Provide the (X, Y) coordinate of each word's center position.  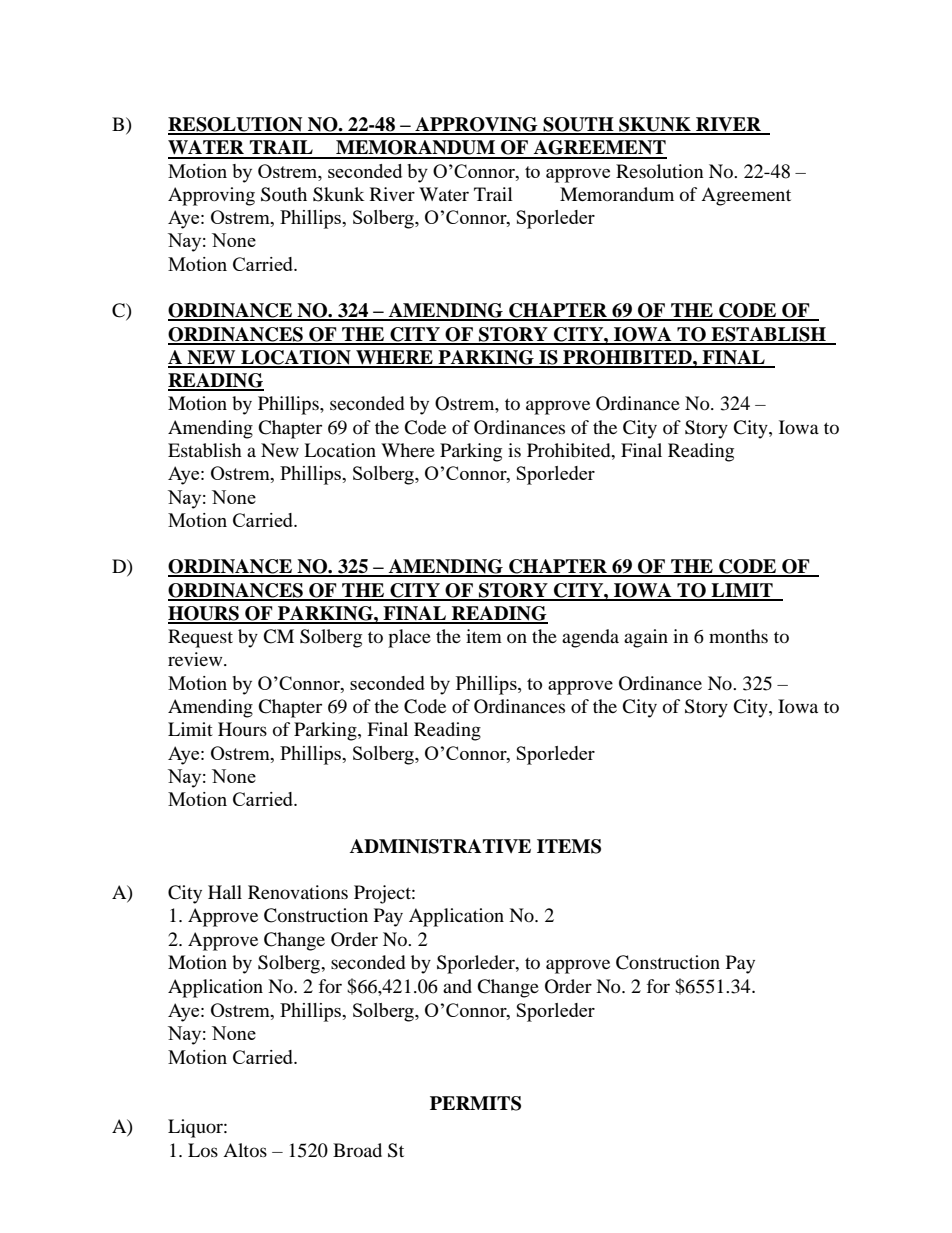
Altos (245, 1150)
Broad (357, 1150)
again (646, 638)
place (409, 638)
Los (203, 1150)
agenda (590, 638)
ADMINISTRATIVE (440, 846)
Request (200, 638)
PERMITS (475, 1103)
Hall (225, 892)
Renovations (298, 892)
